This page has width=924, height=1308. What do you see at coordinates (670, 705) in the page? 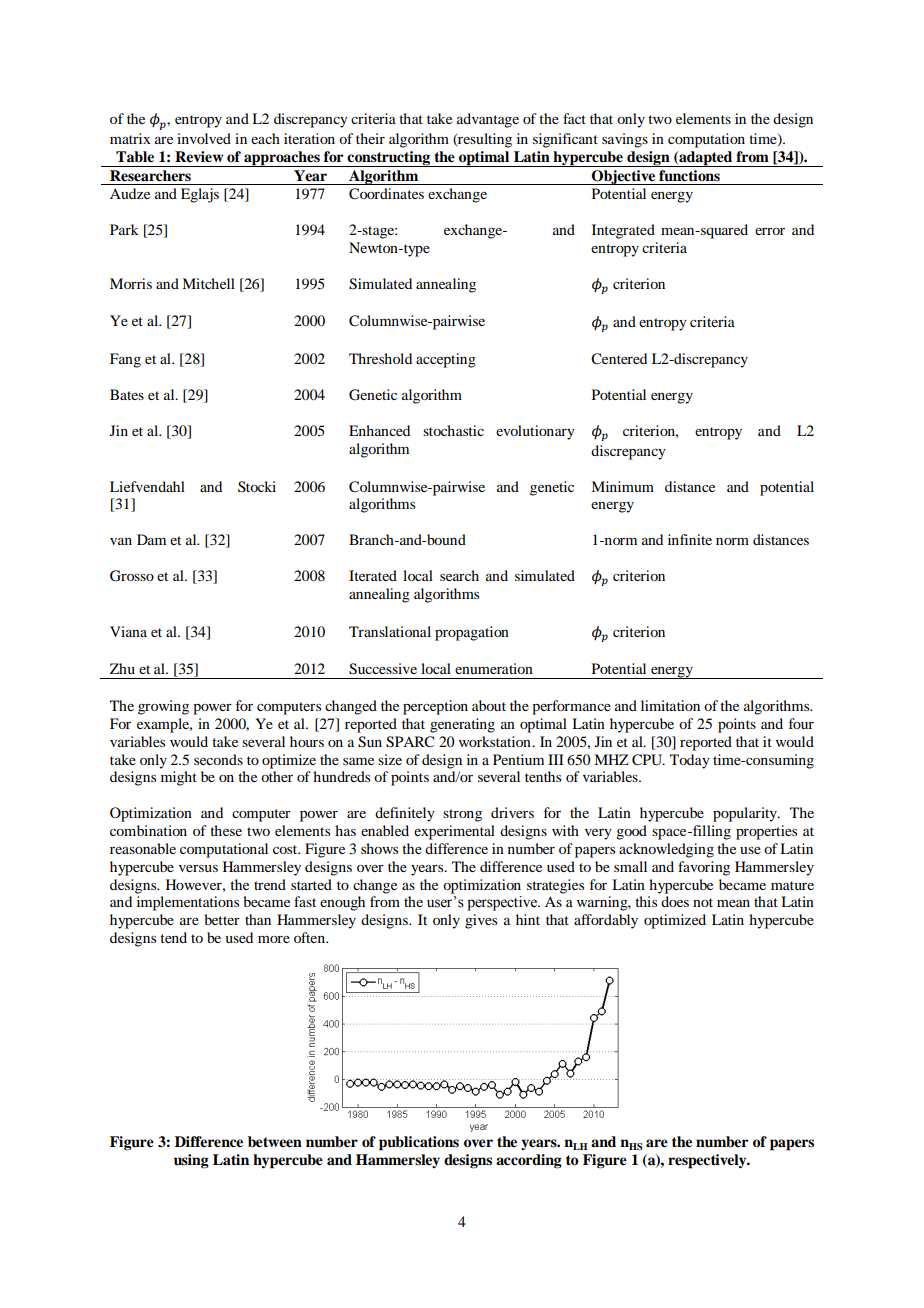
I see `limitation` at bounding box center [670, 705].
